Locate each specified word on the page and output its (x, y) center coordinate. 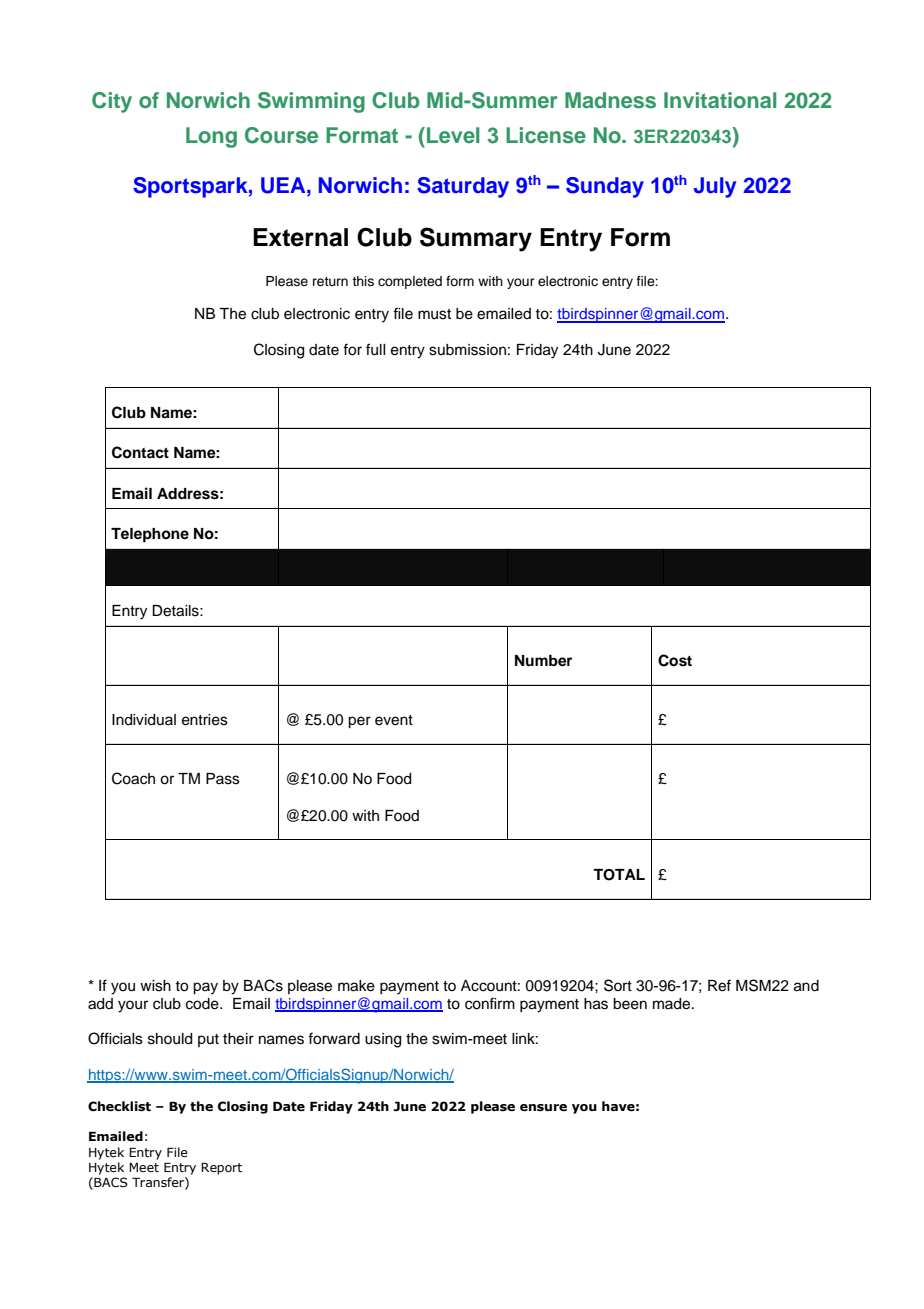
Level (453, 135)
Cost (675, 660)
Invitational (720, 100)
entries (205, 720)
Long (211, 137)
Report (221, 1168)
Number (543, 661)
